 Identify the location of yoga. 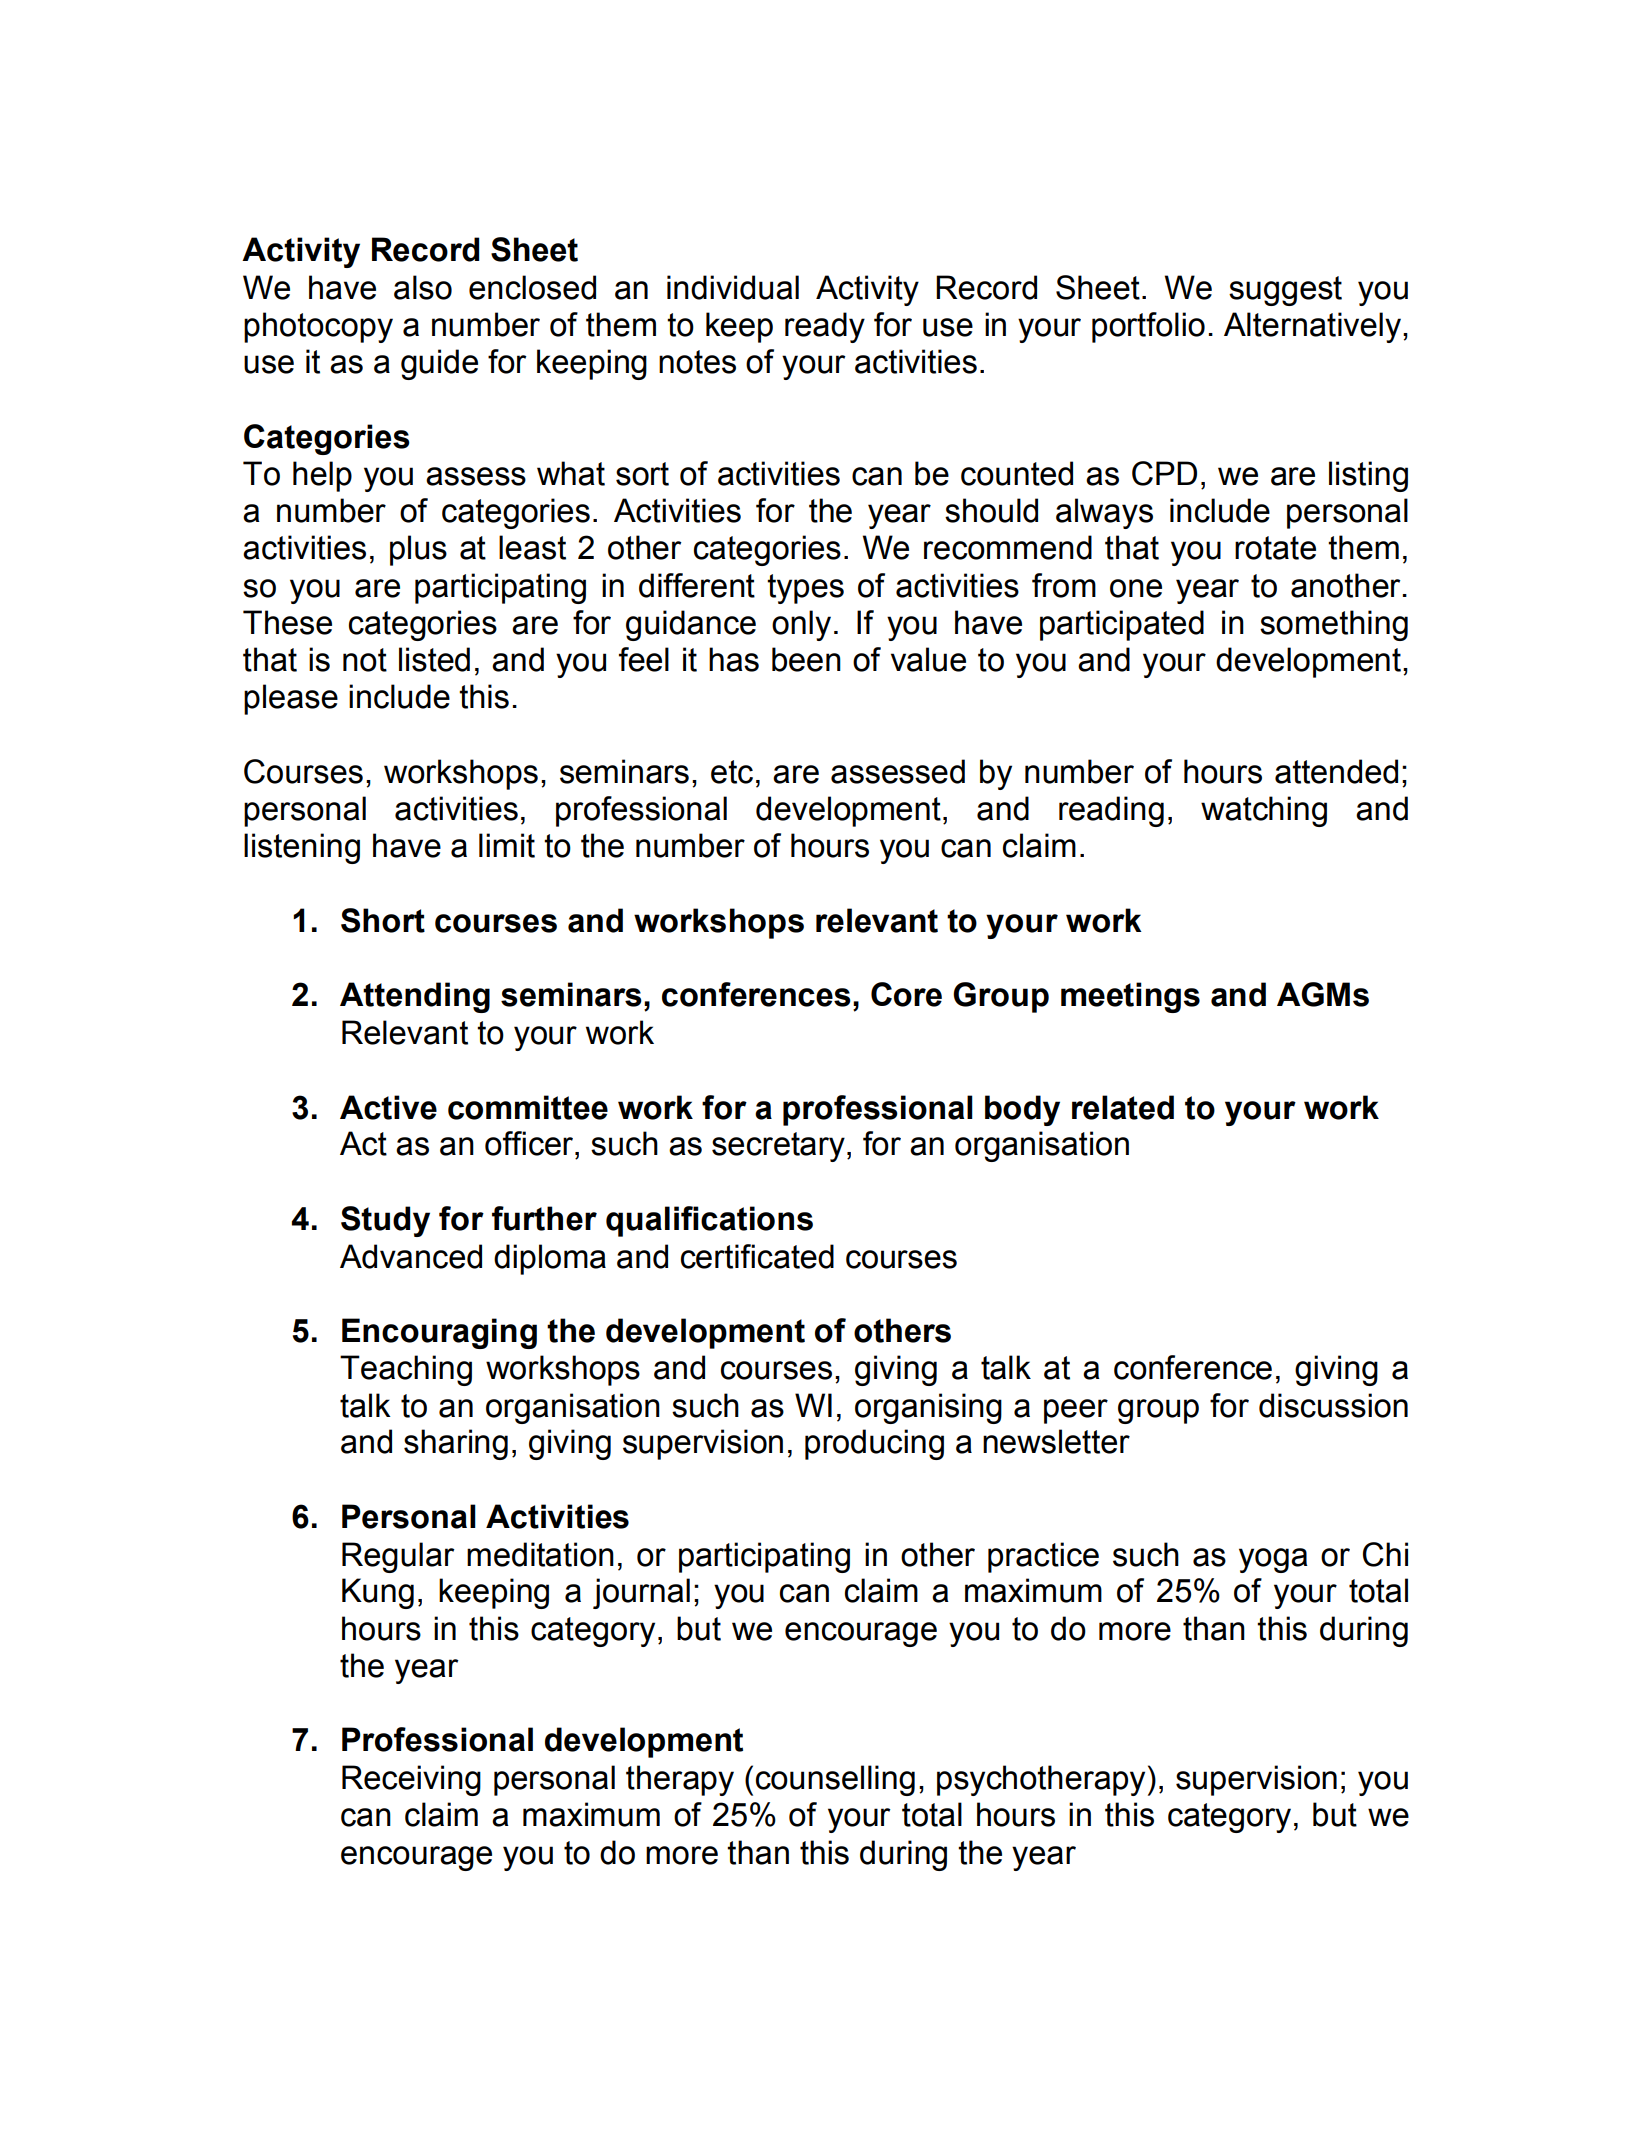
(1273, 1560).
